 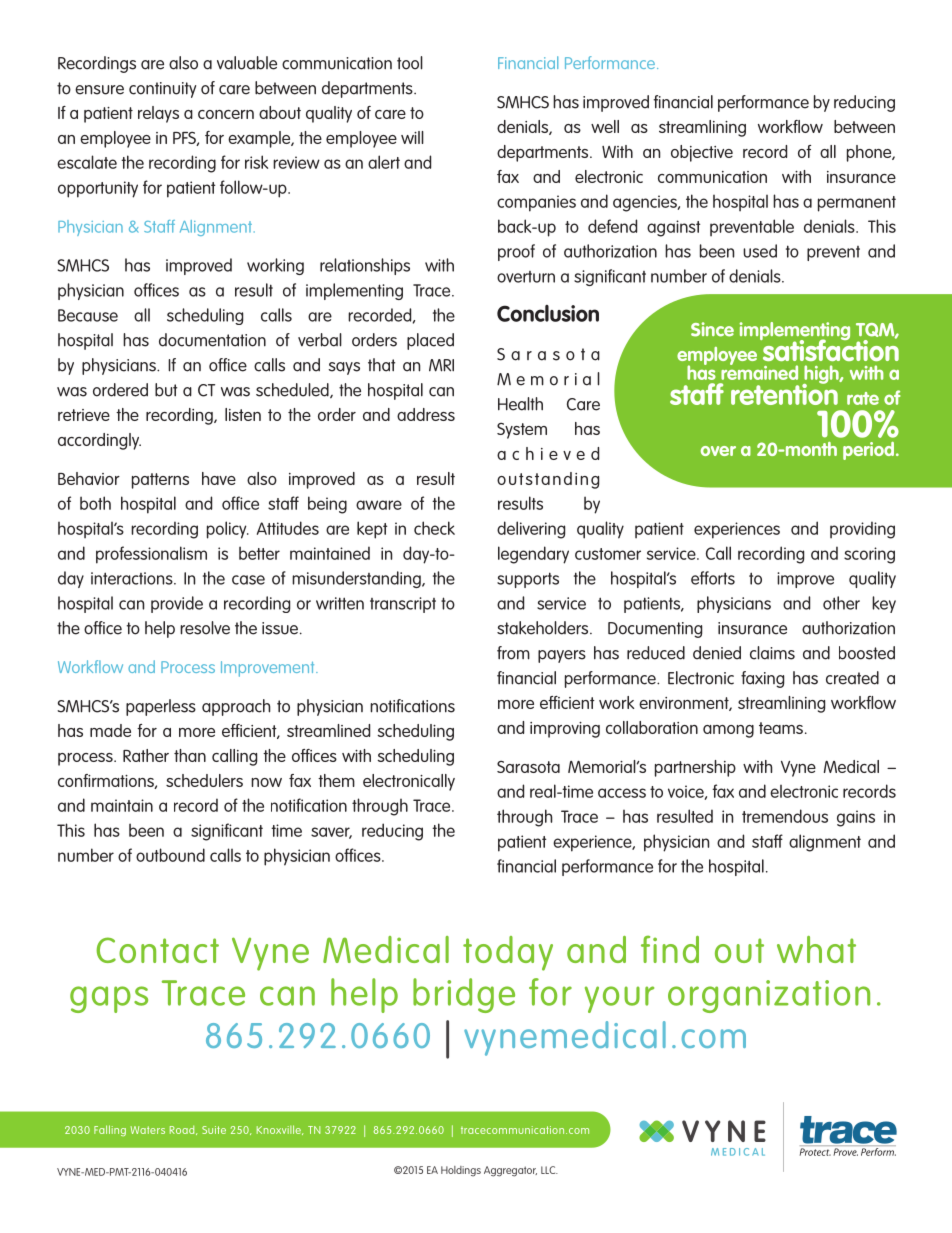 I want to click on improving, so click(x=565, y=730).
